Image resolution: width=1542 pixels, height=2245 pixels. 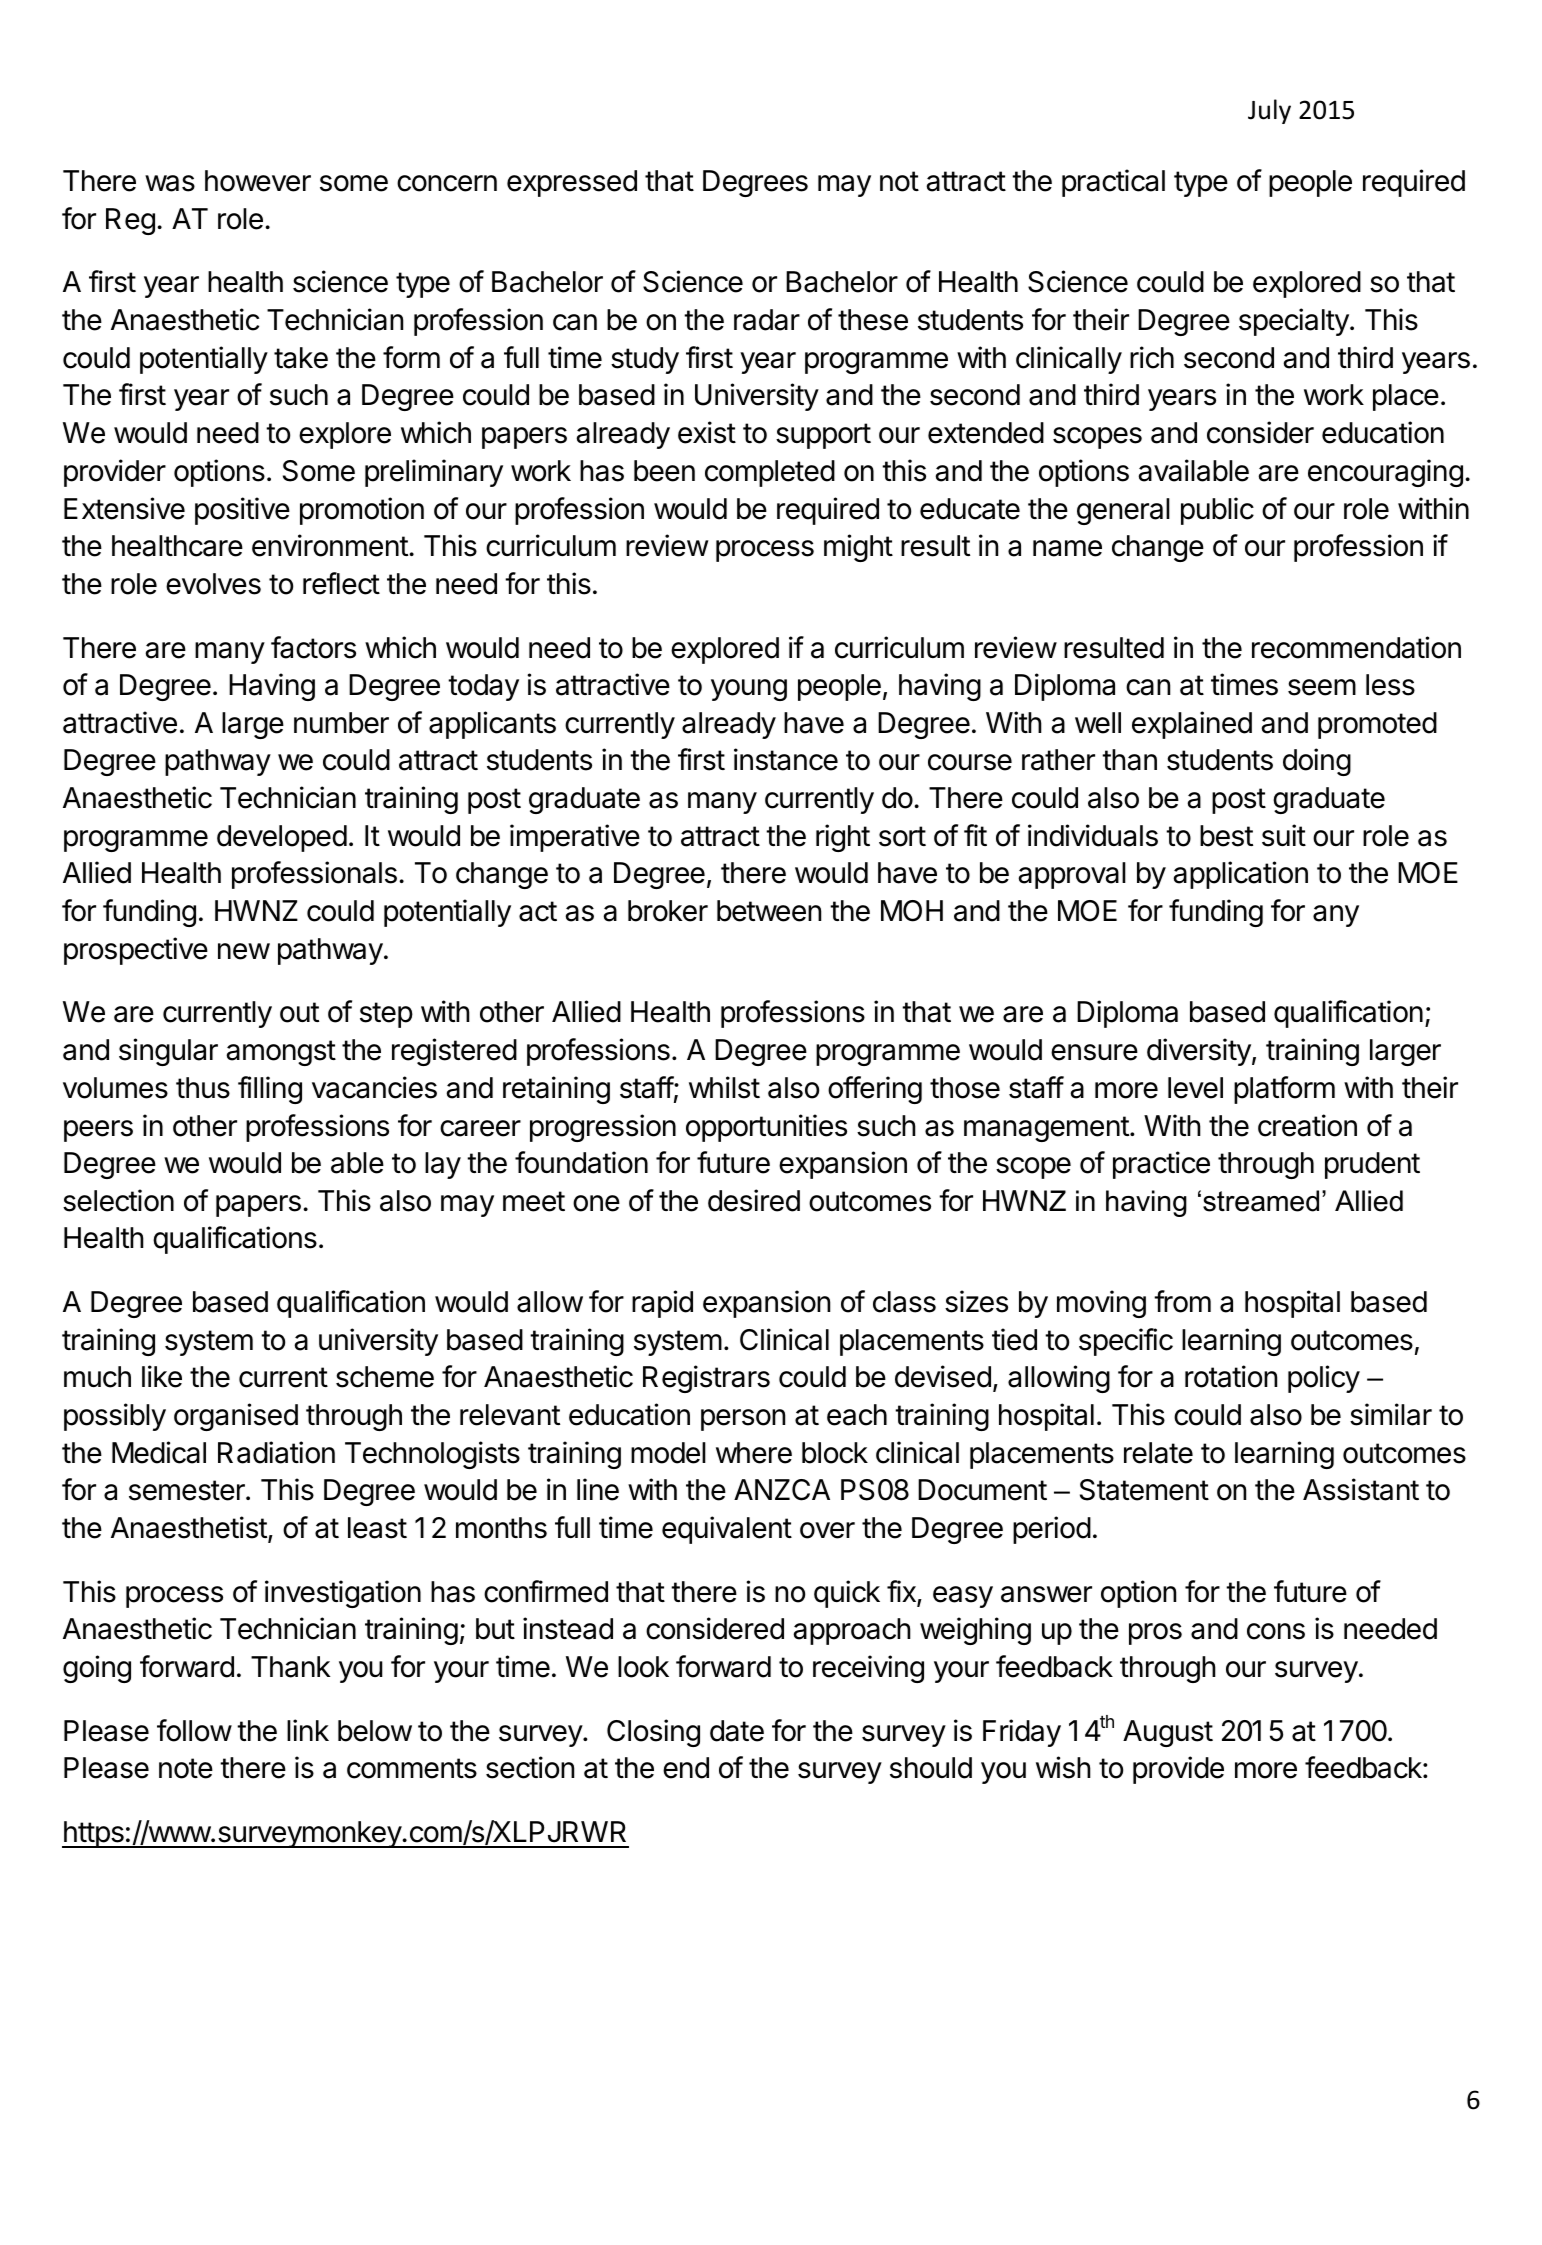 I want to click on streamed, so click(x=1261, y=1201).
